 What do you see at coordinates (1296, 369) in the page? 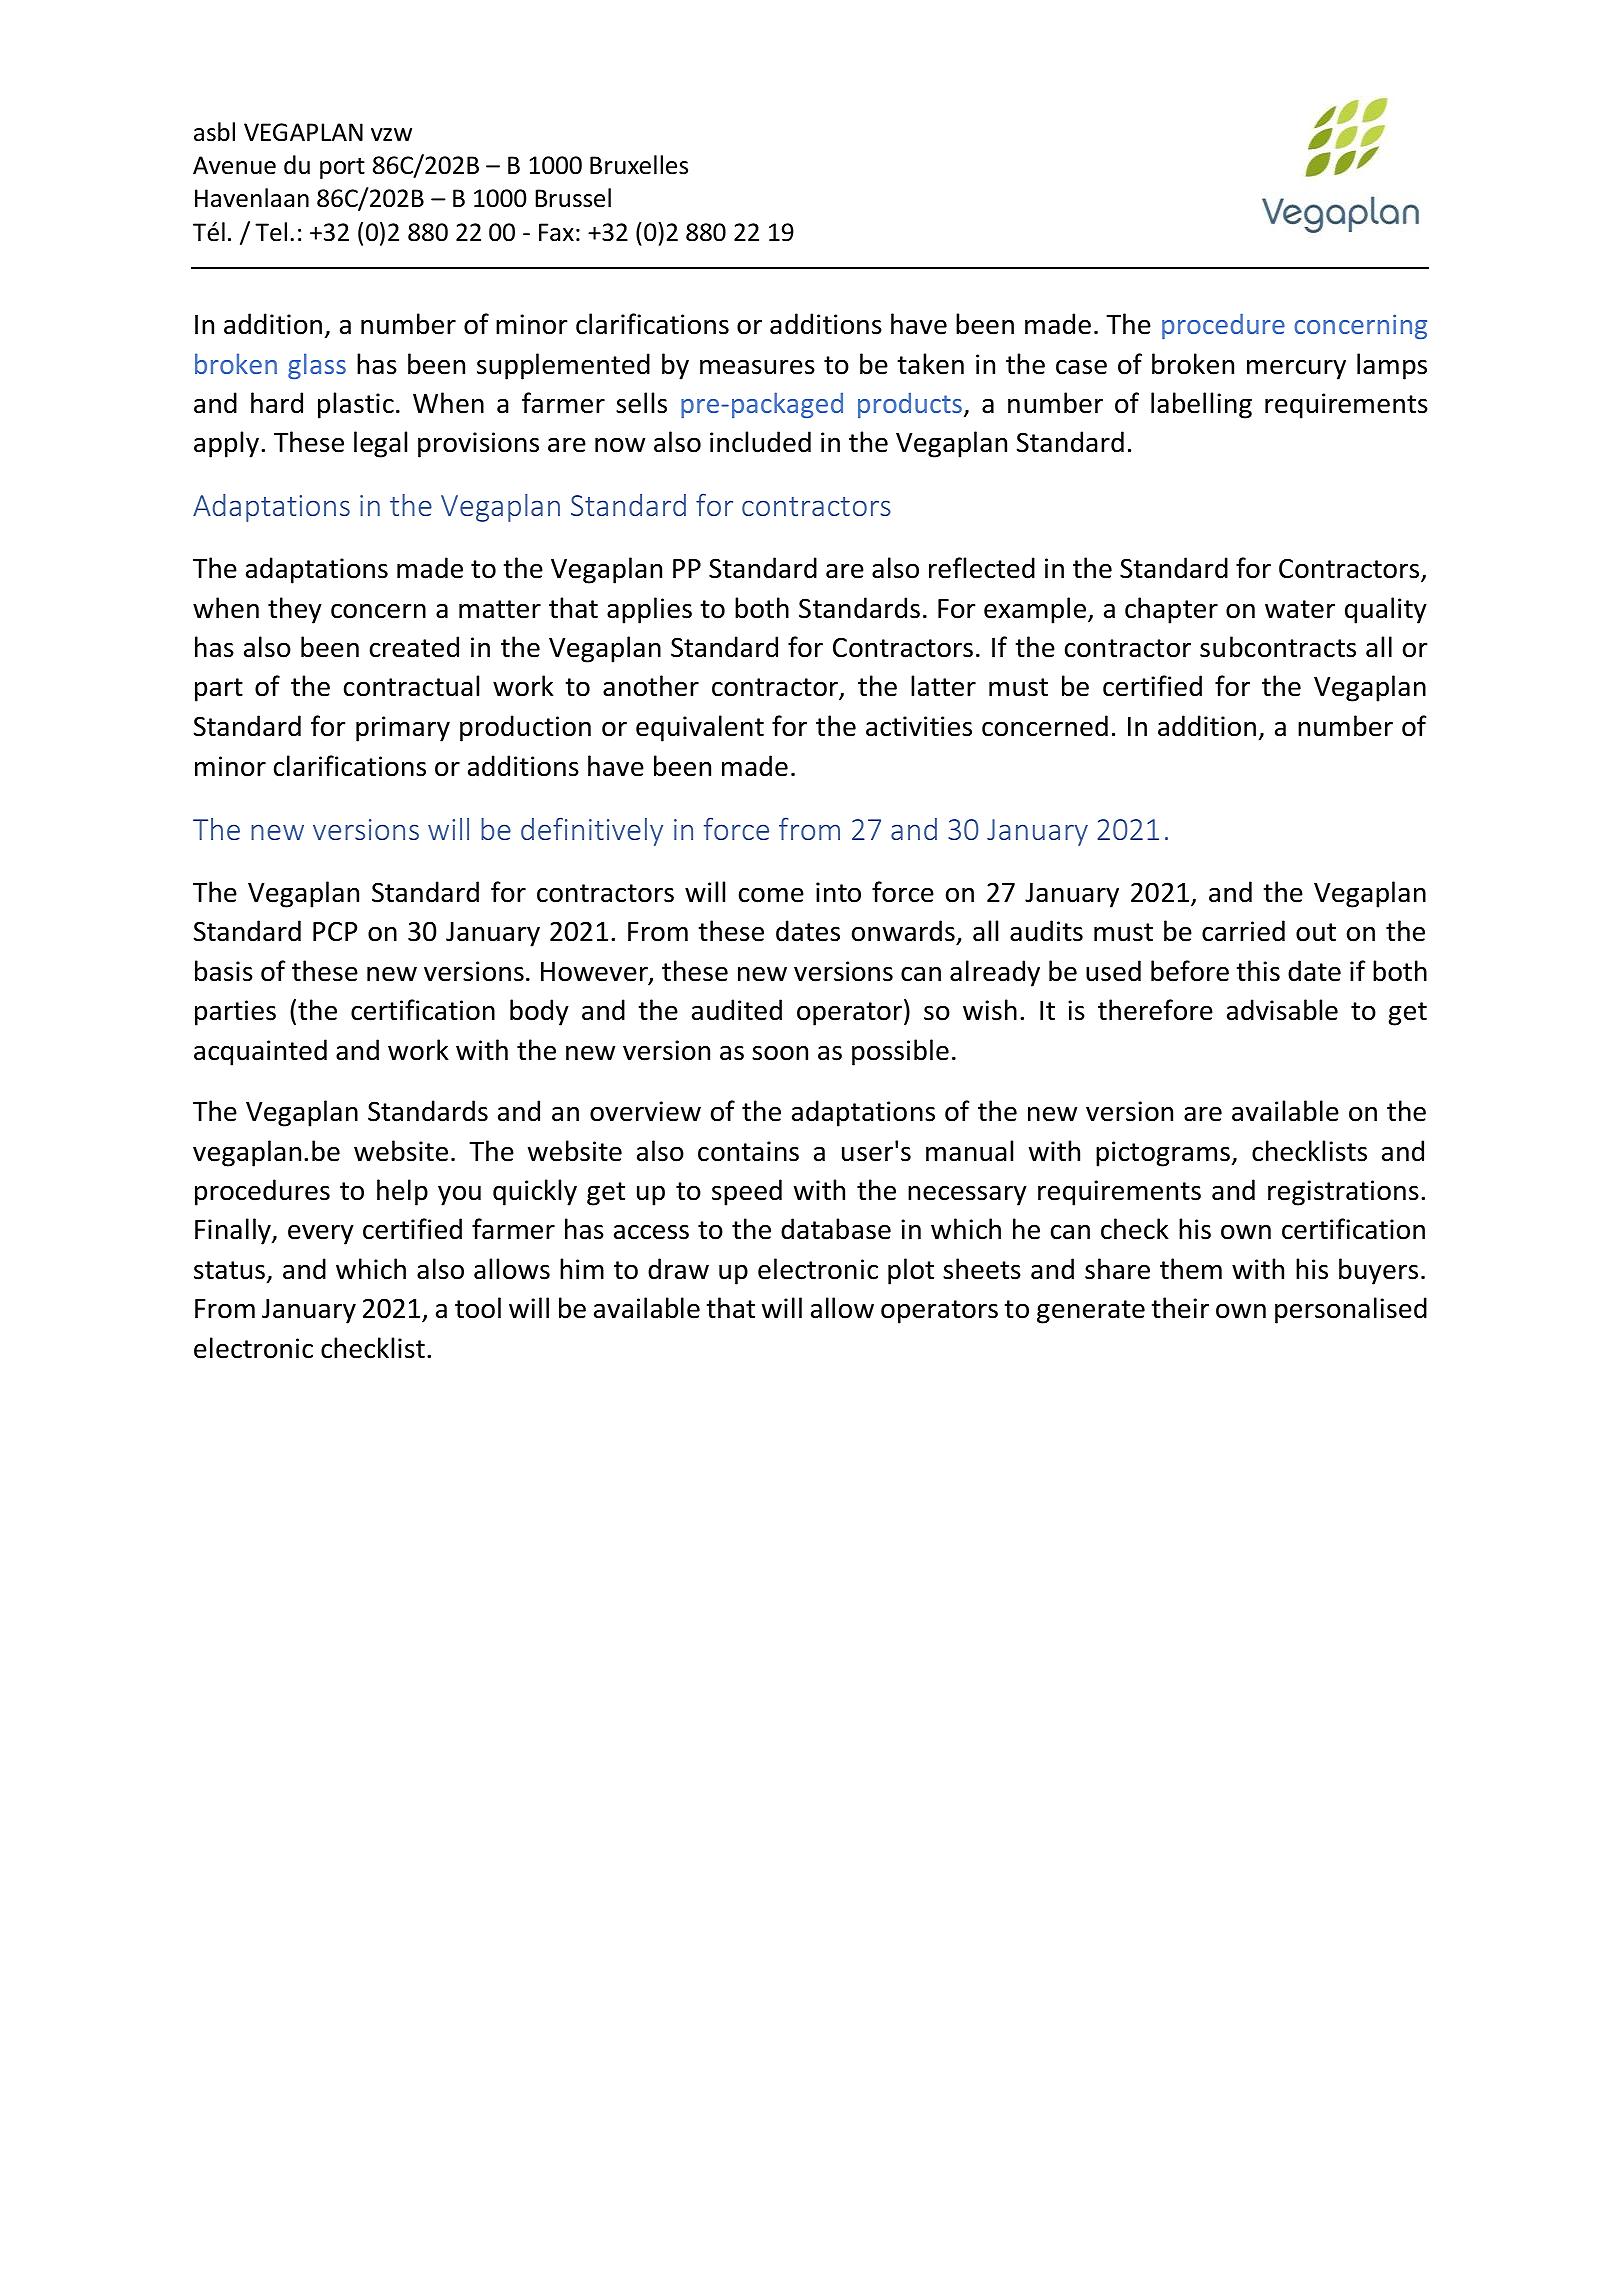
I see `mercury` at bounding box center [1296, 369].
